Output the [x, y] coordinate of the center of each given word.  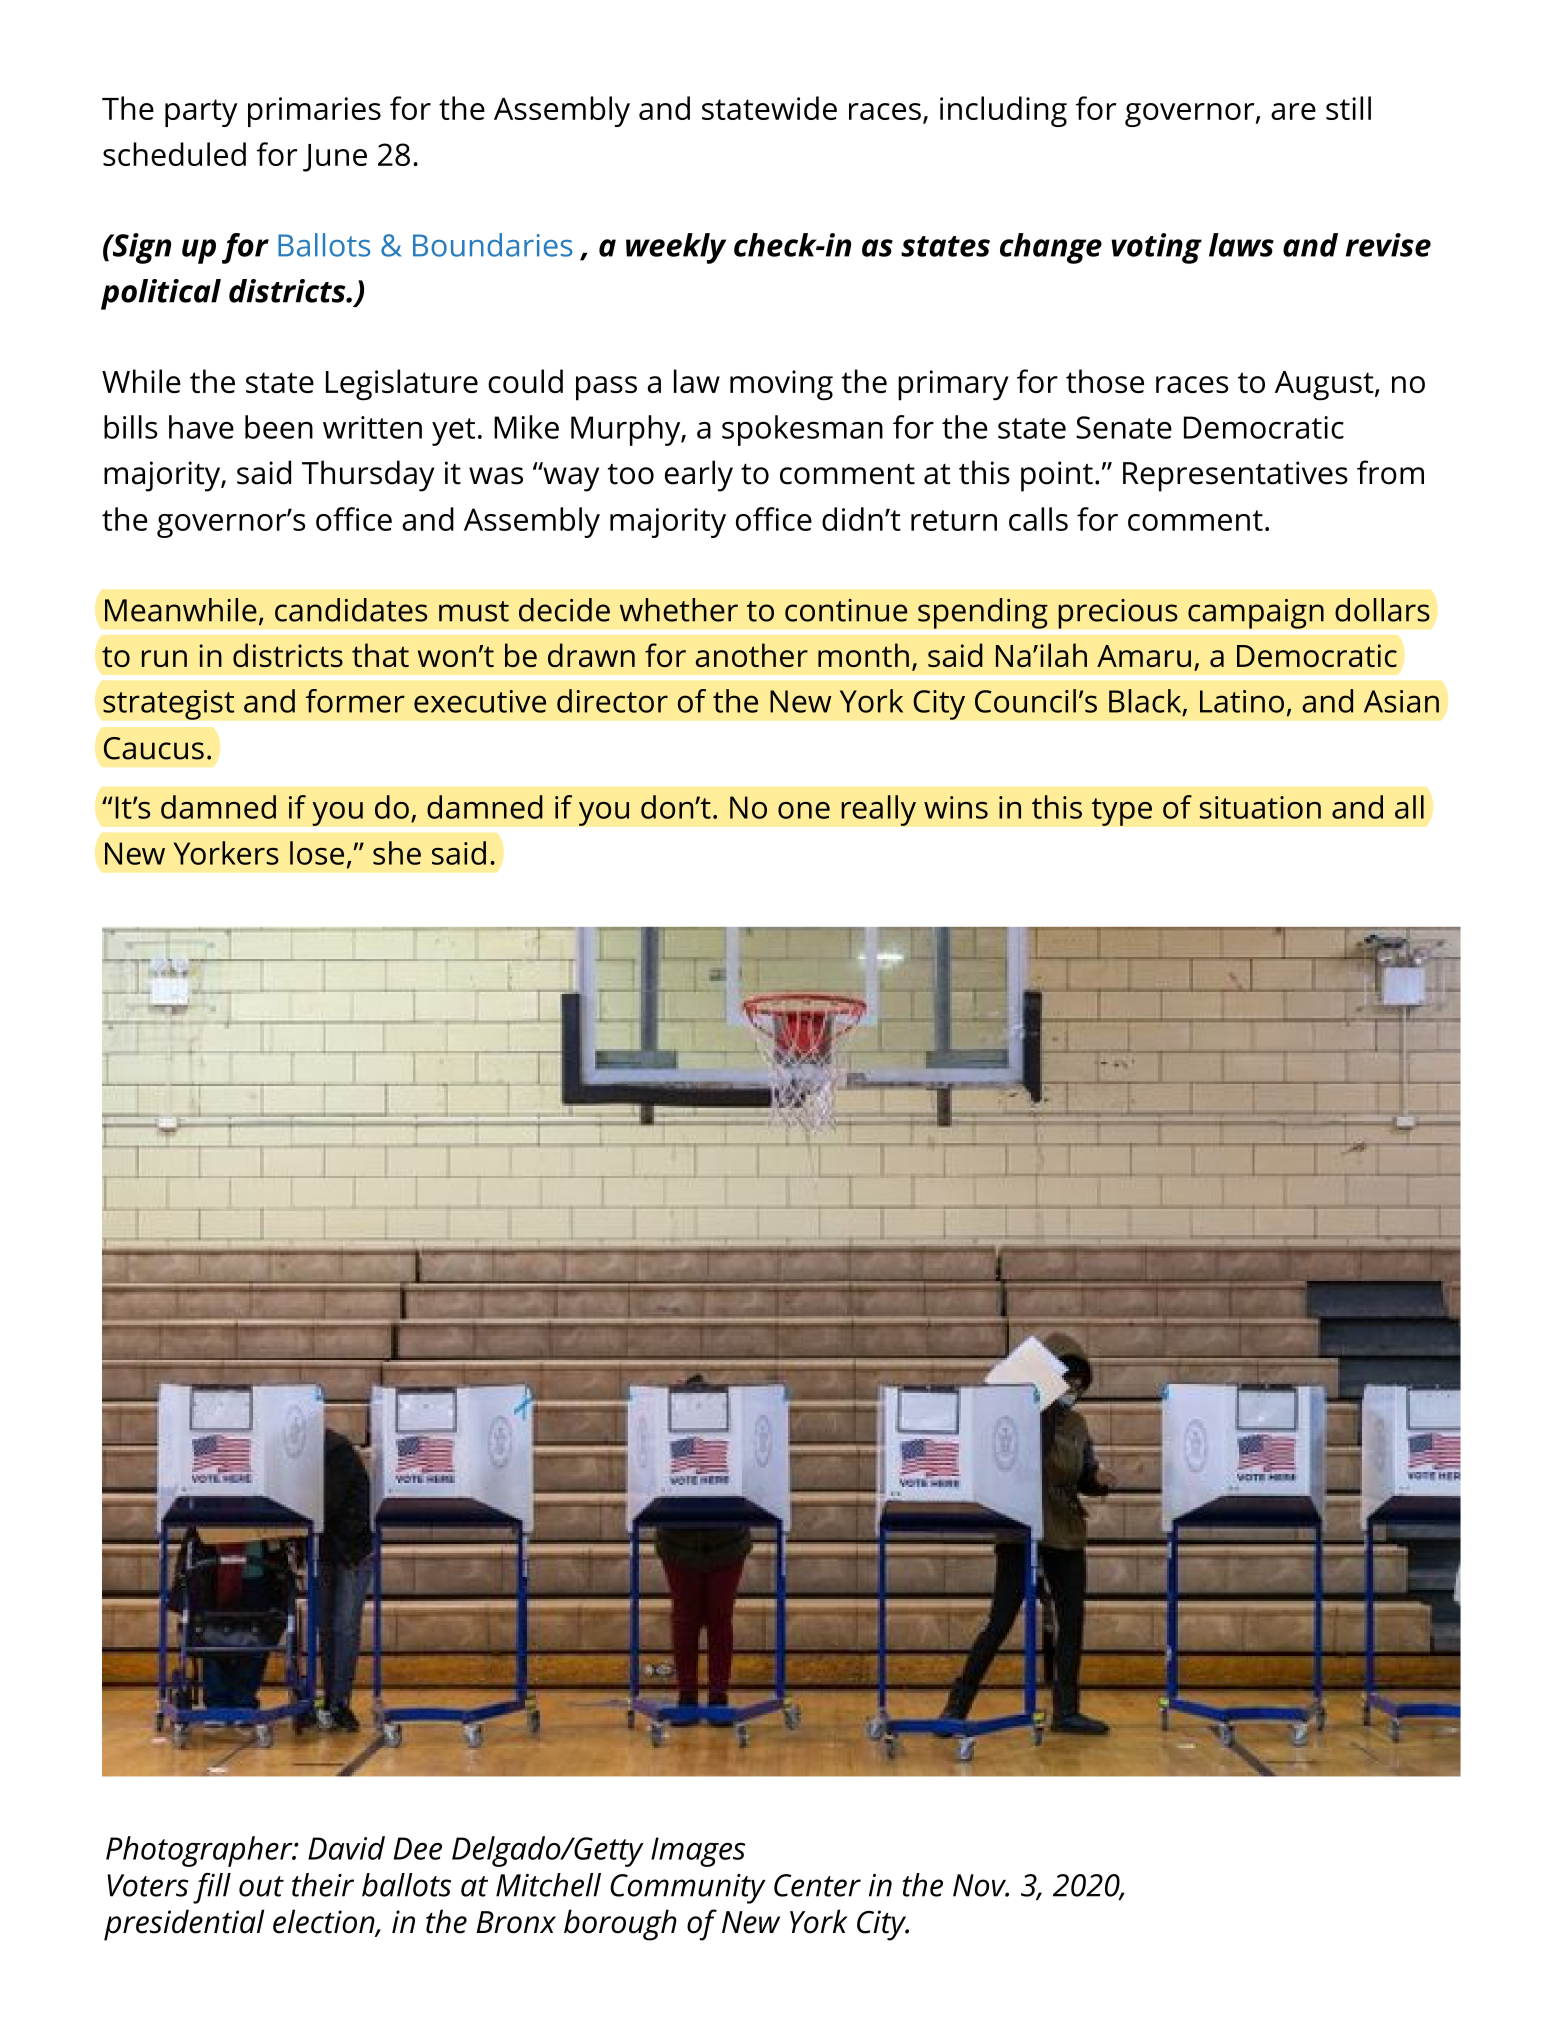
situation [1260, 807]
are [1293, 111]
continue [846, 610]
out [261, 1886]
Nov [981, 1885]
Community [688, 1889]
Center [817, 1885]
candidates [351, 610]
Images [698, 1852]
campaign [1256, 613]
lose [317, 853]
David [346, 1848]
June [335, 158]
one [804, 810]
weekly [676, 248]
